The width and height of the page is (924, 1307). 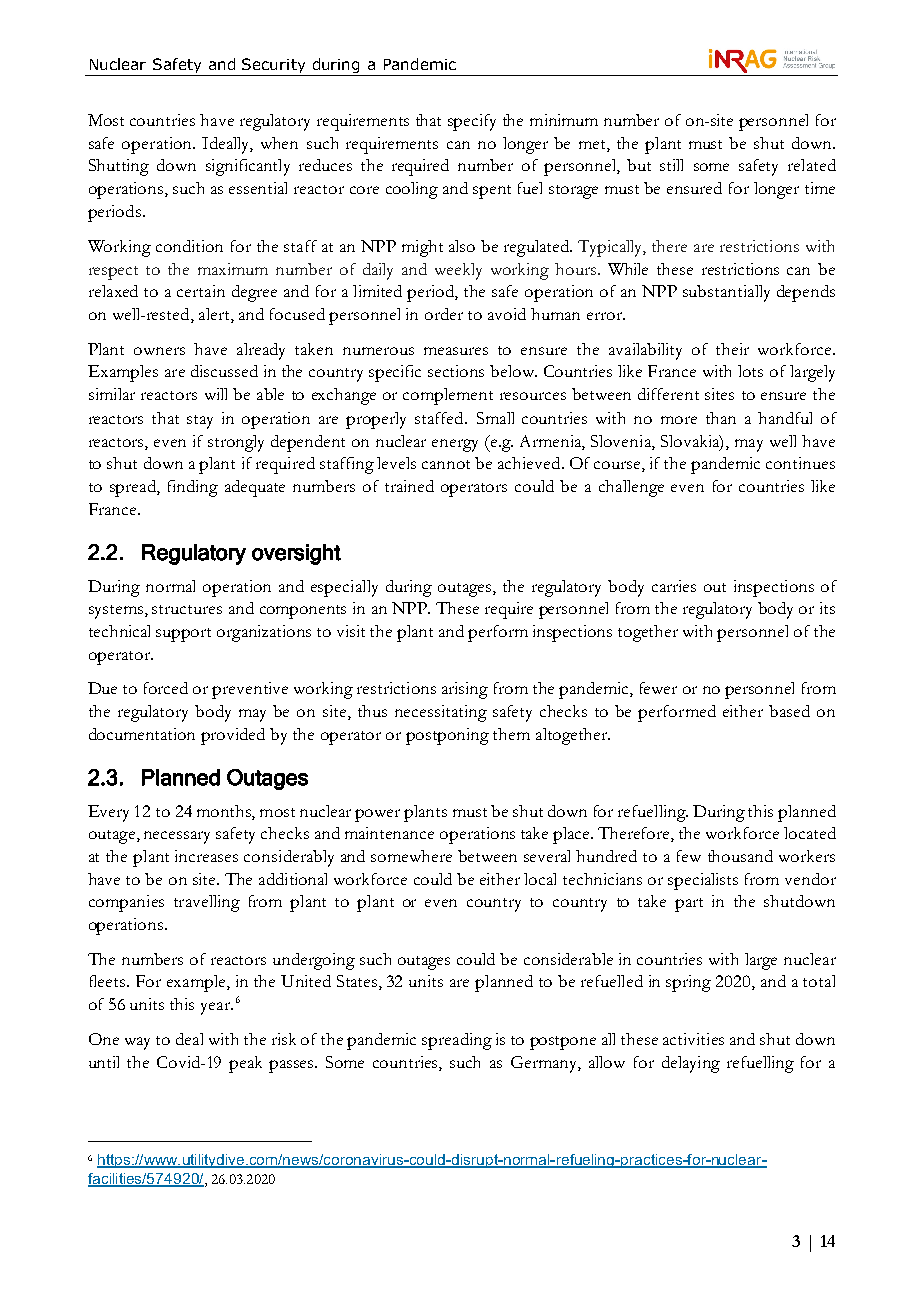 I want to click on still, so click(x=671, y=165).
